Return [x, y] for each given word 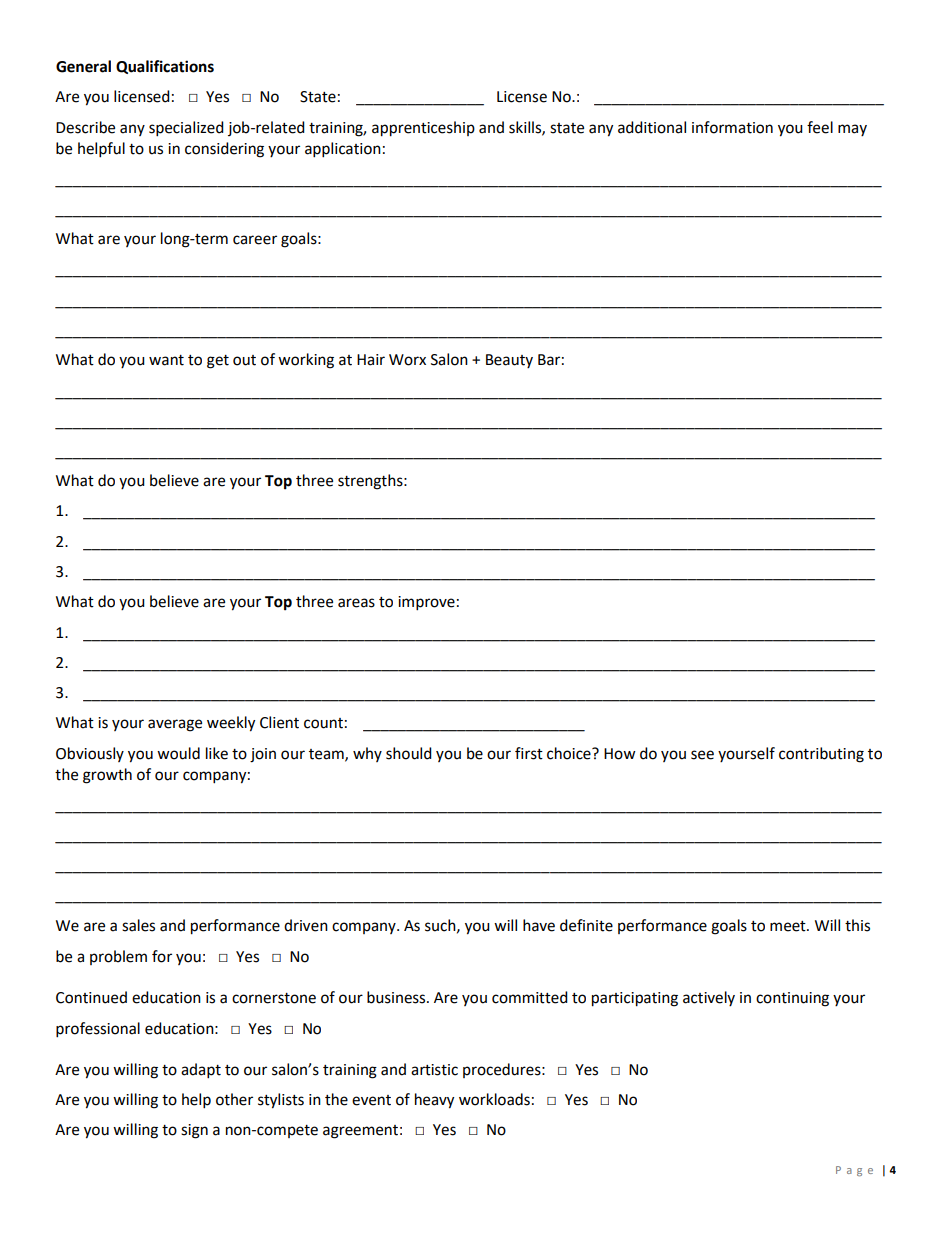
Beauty [509, 361]
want [166, 360]
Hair [371, 360]
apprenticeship [423, 129]
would [178, 753]
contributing [821, 755]
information [732, 127]
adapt [201, 1071]
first [529, 753]
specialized [186, 129]
